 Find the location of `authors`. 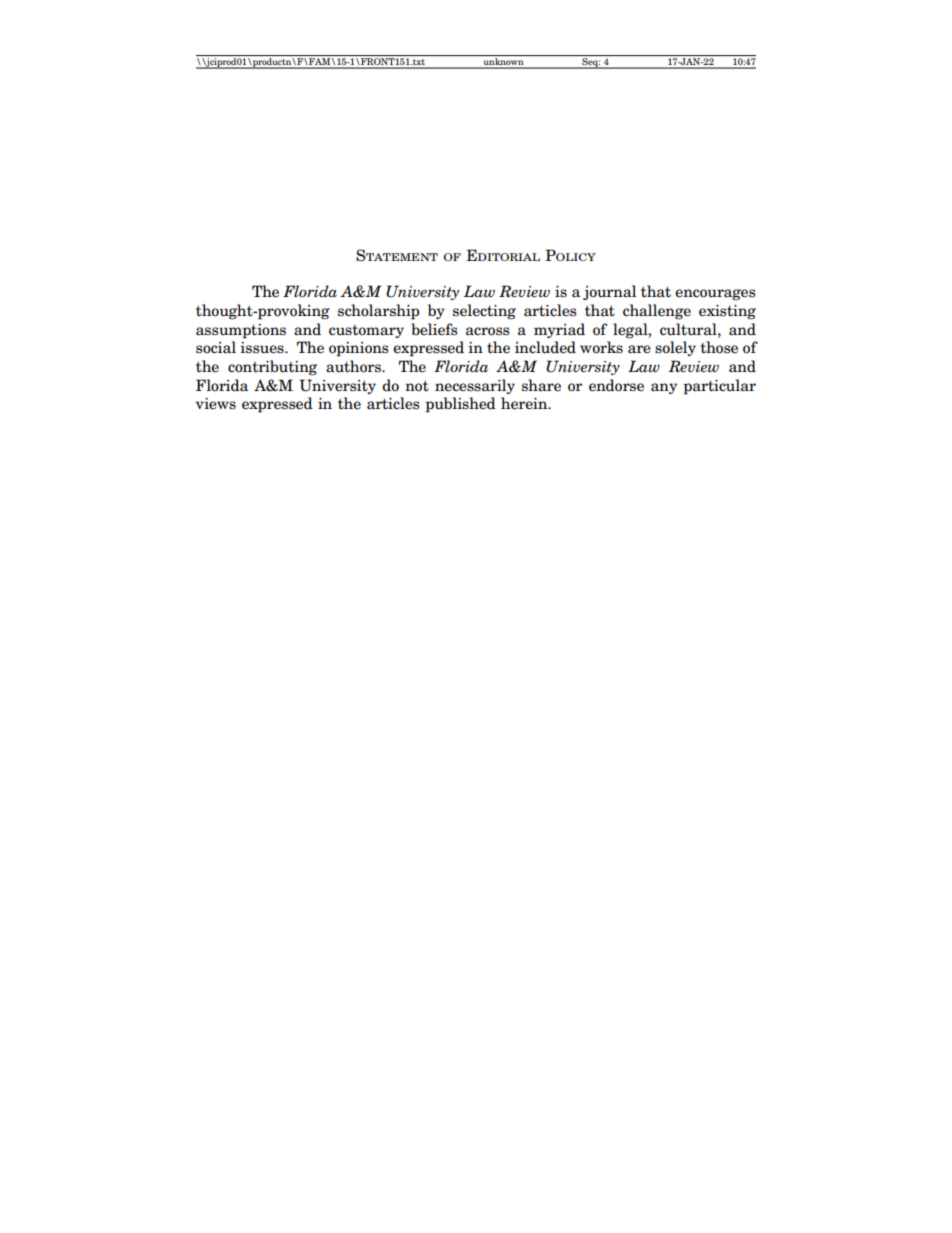

authors is located at coordinates (354, 366).
